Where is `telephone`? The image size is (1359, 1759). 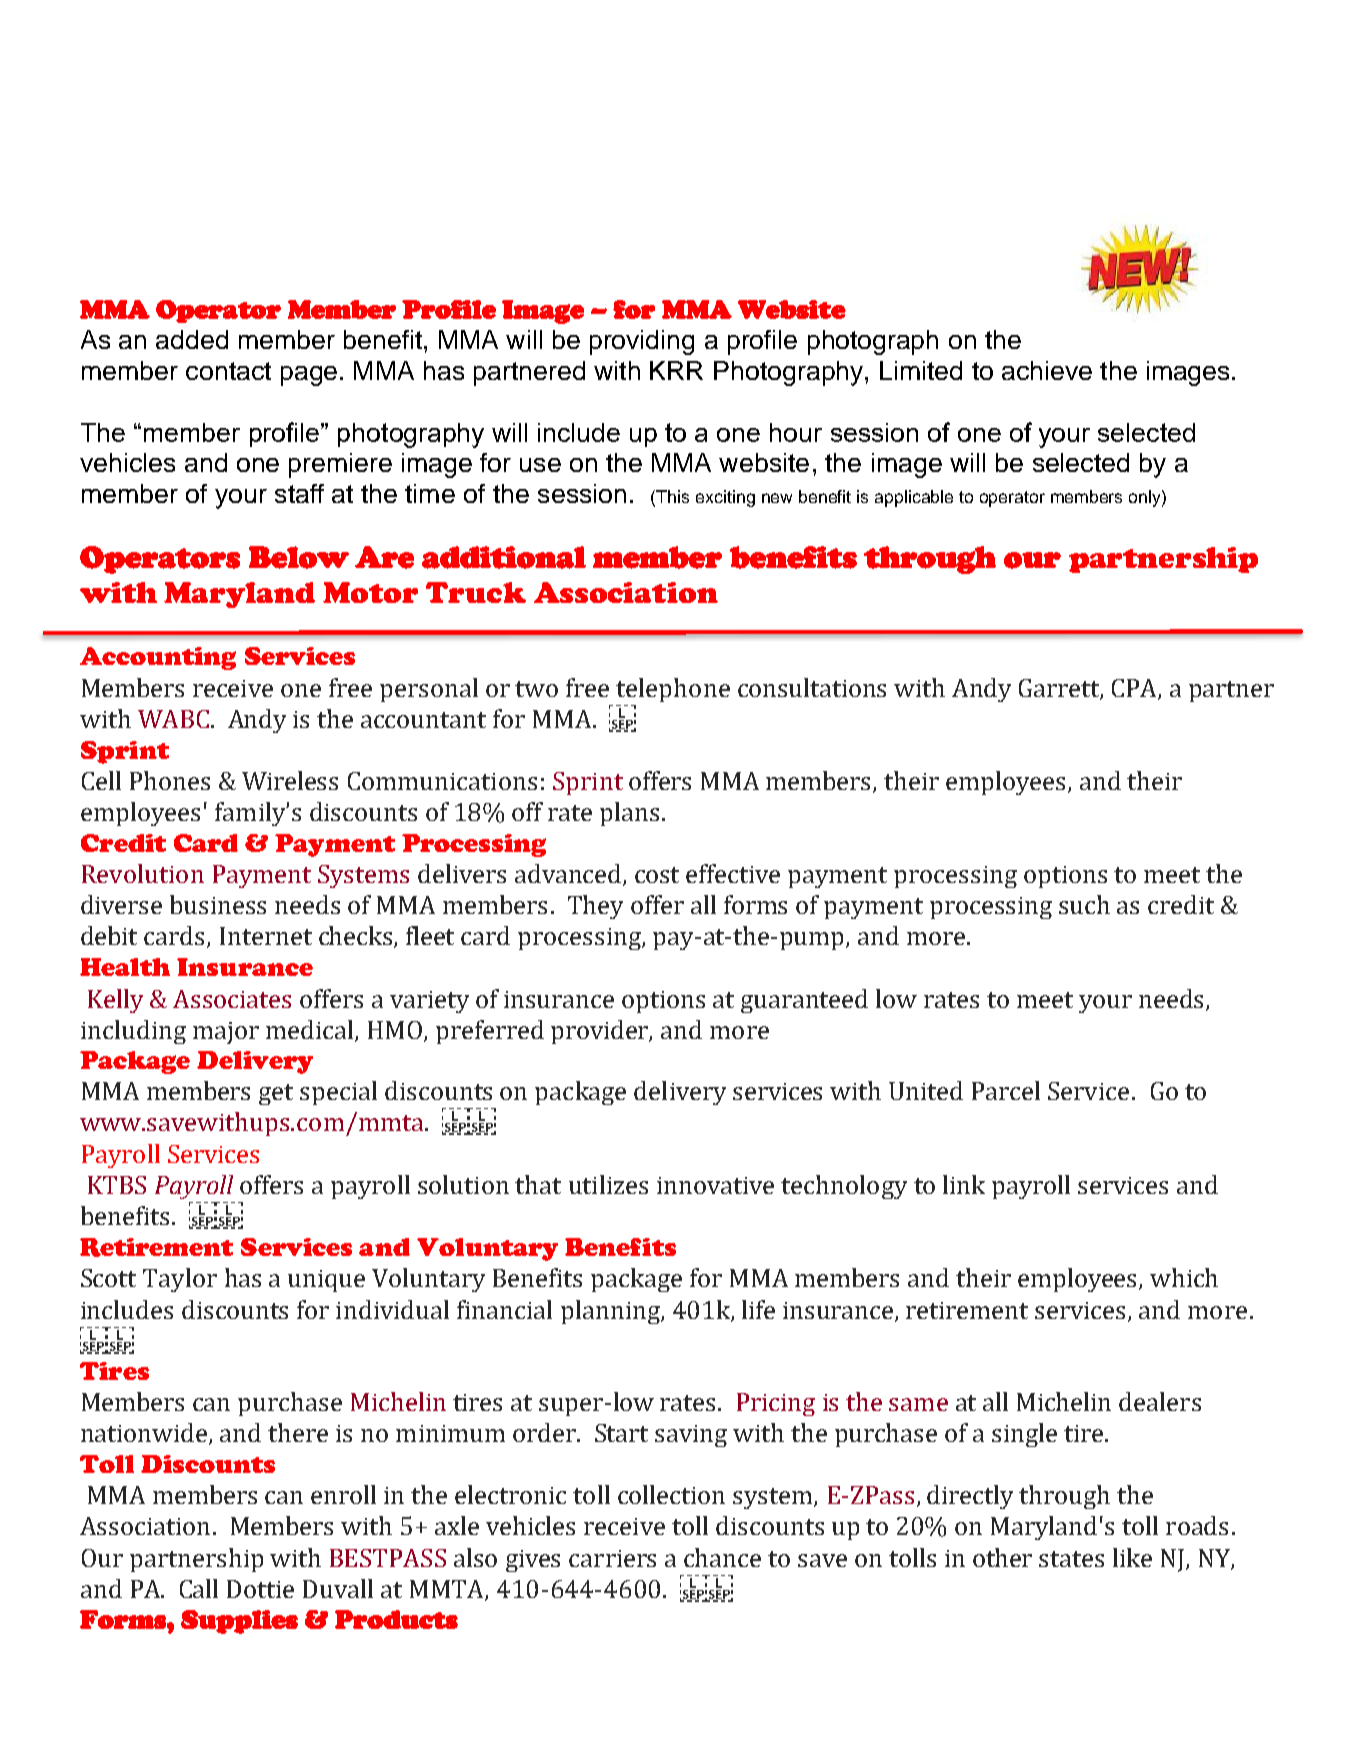 telephone is located at coordinates (673, 690).
